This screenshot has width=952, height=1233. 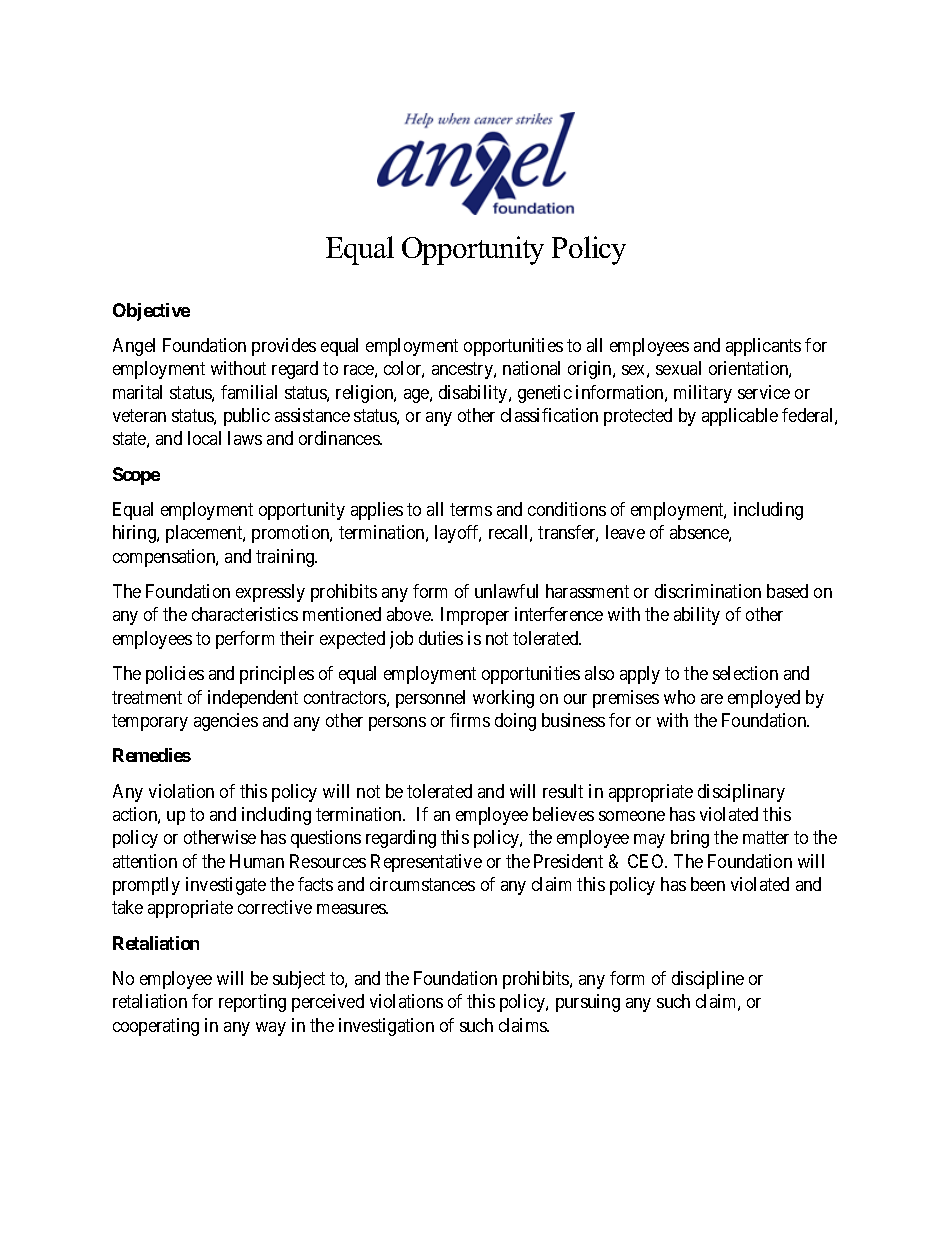 I want to click on policies, so click(x=175, y=675).
